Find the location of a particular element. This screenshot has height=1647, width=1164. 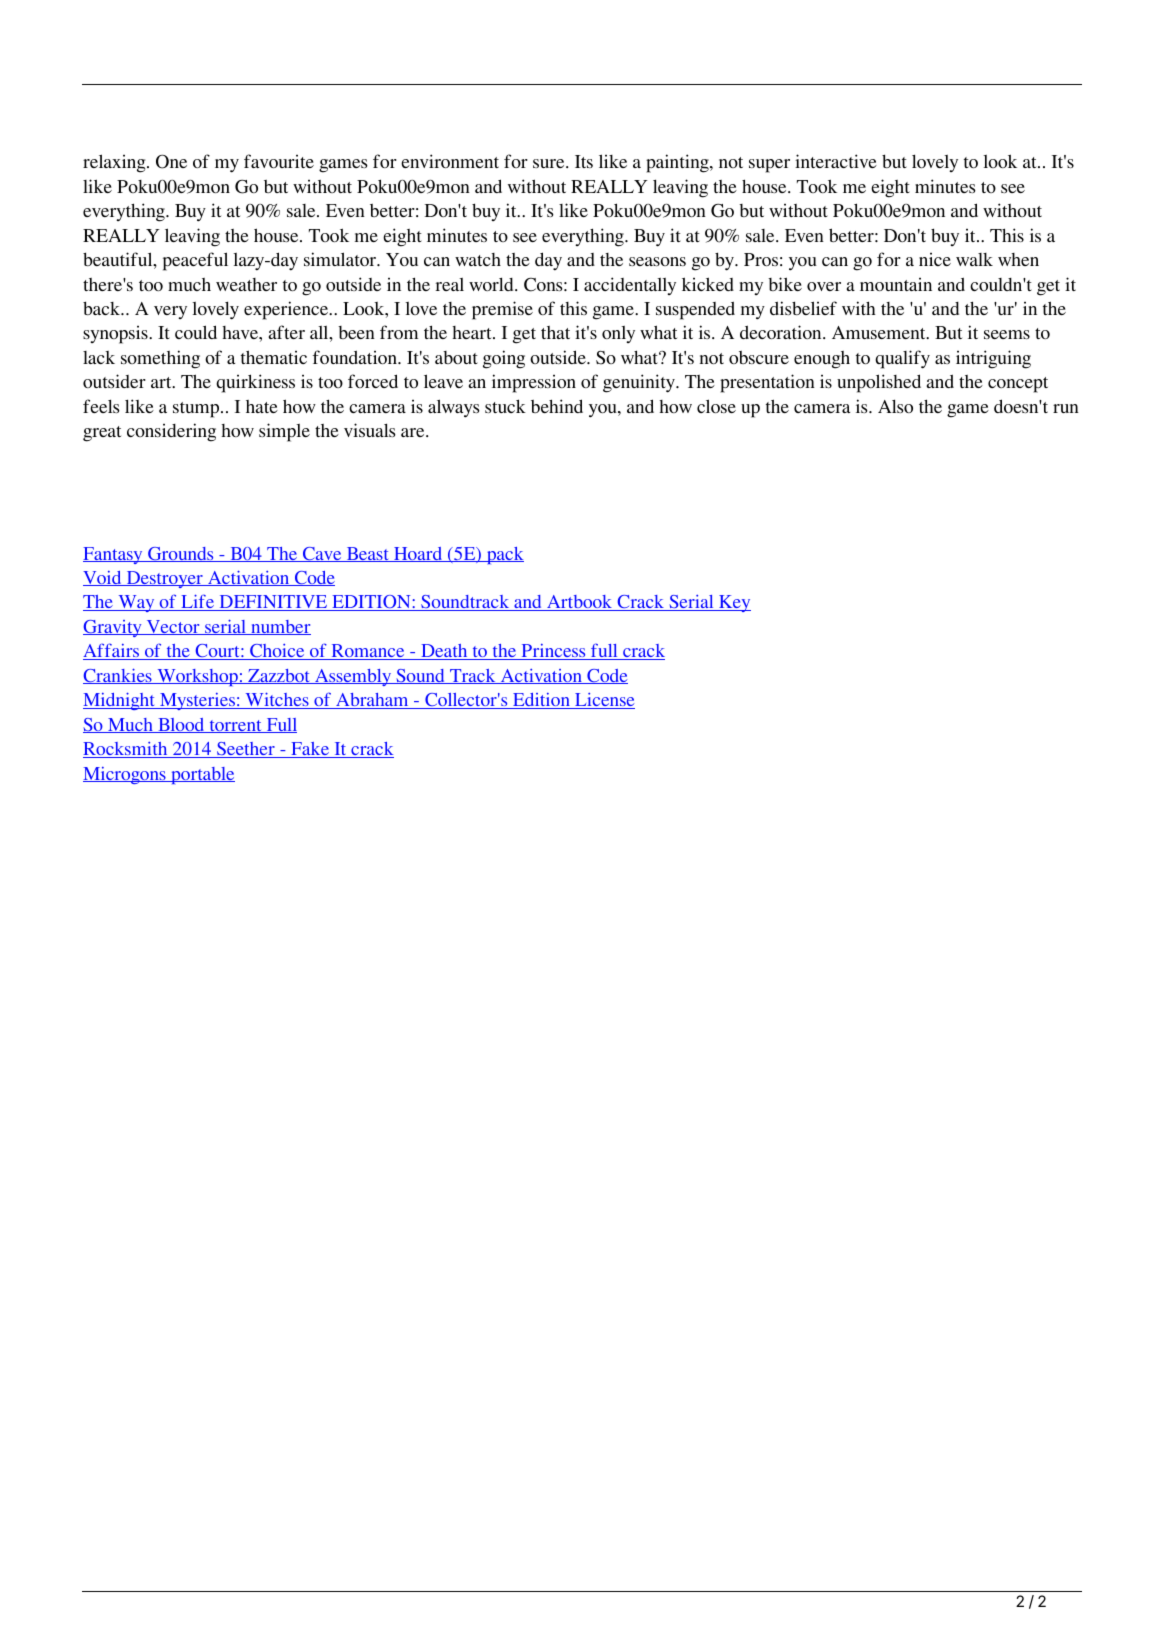

quirkiness is located at coordinates (255, 383).
